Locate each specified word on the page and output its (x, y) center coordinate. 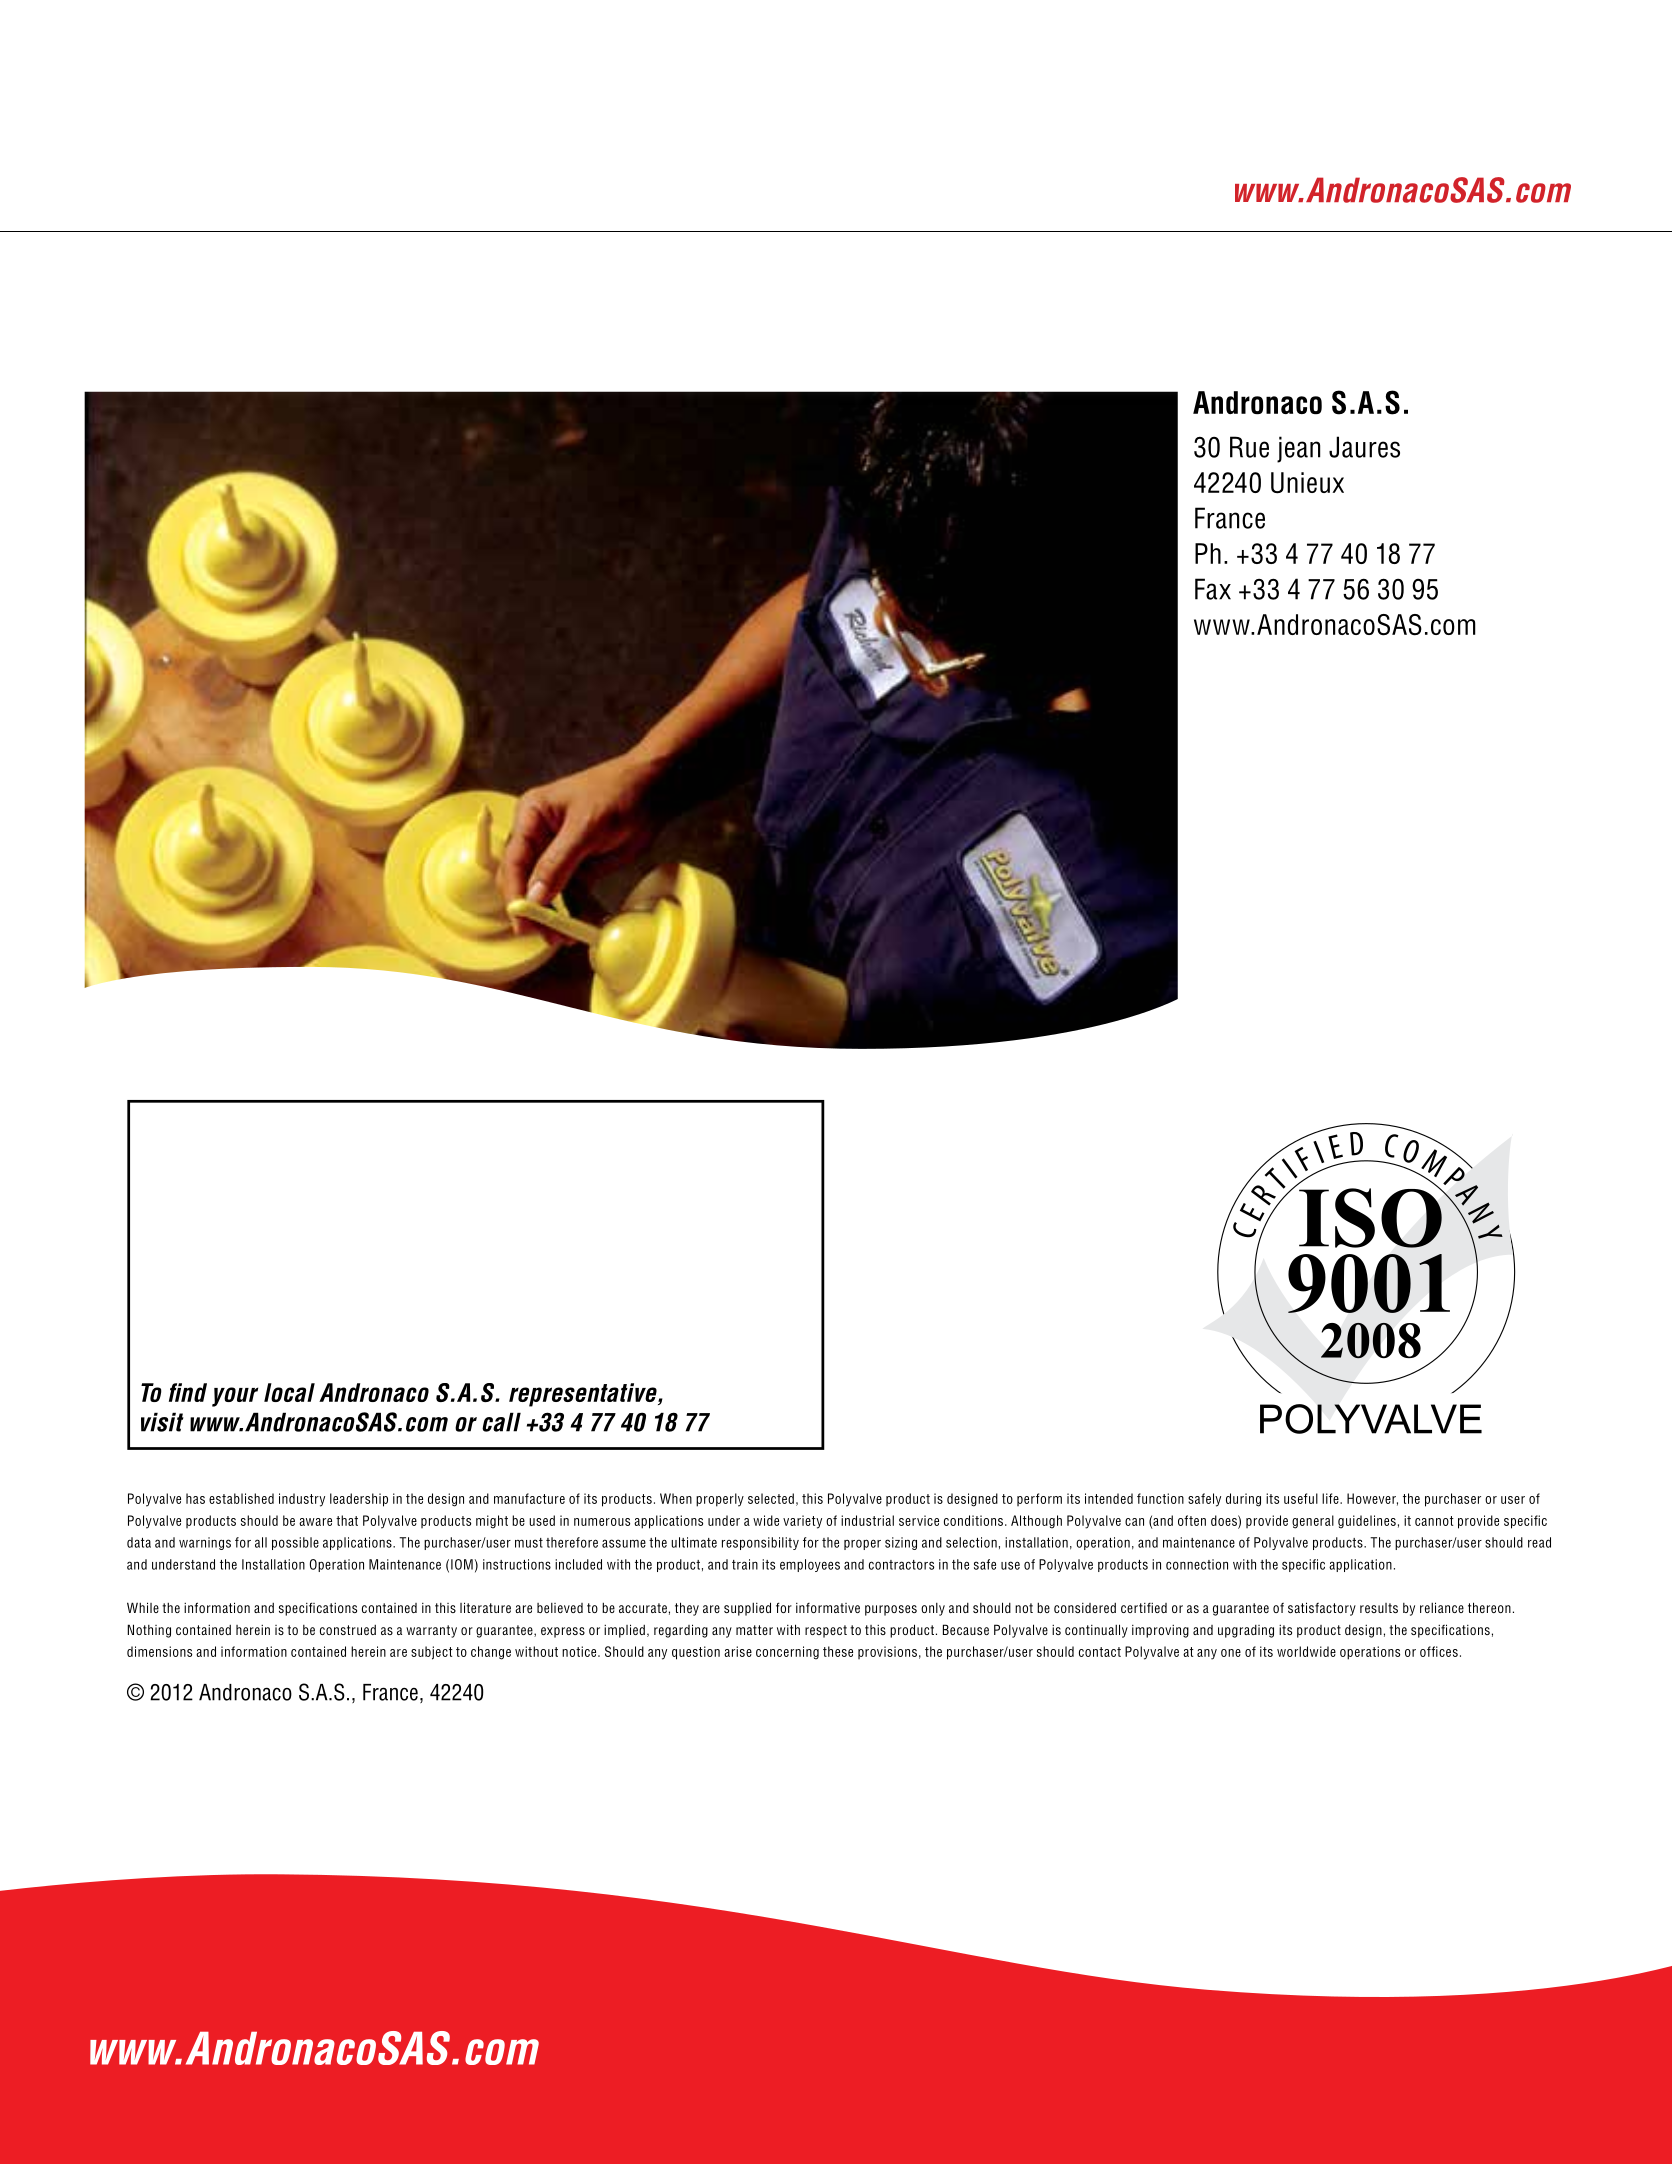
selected (771, 1498)
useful (1301, 1498)
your (235, 1397)
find (188, 1392)
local (289, 1392)
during (1243, 1500)
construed (348, 1630)
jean (1298, 449)
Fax (1213, 589)
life (1331, 1498)
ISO (1371, 1217)
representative (584, 1395)
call (501, 1422)
